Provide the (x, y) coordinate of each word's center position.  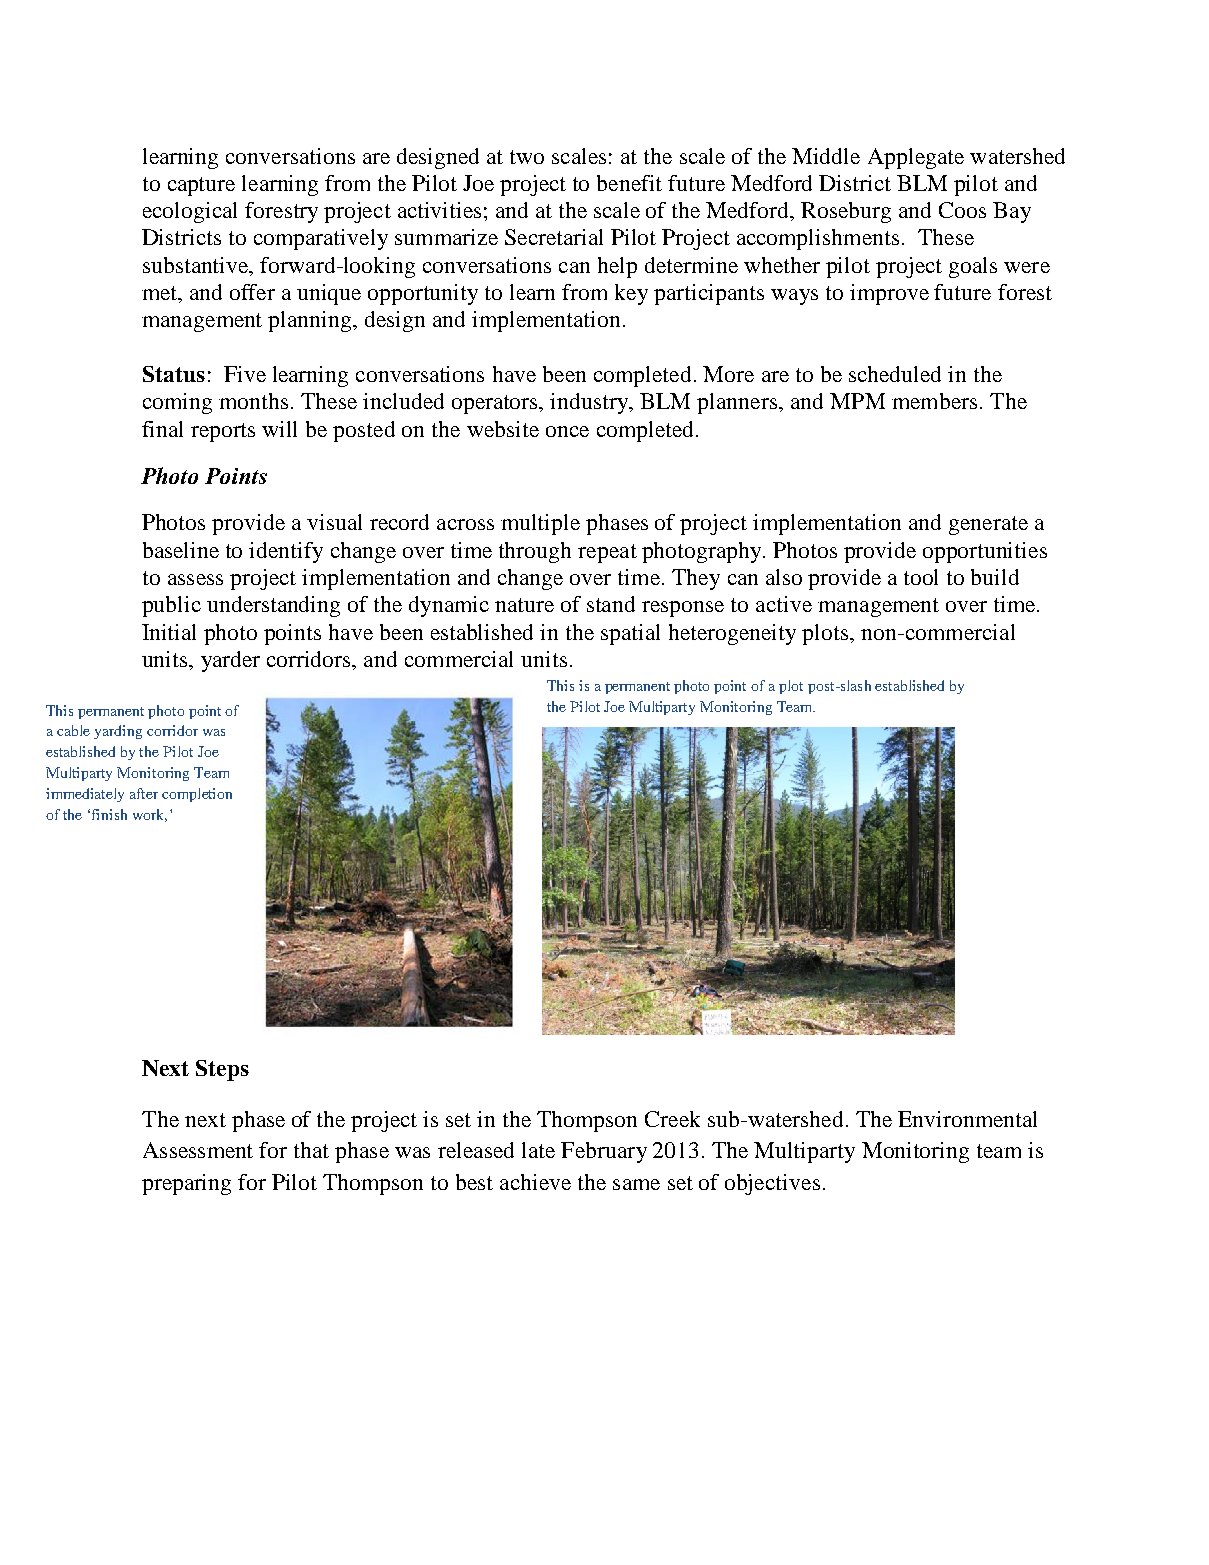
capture (201, 186)
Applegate (916, 158)
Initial (169, 632)
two (527, 157)
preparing (186, 1184)
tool (921, 577)
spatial (630, 634)
